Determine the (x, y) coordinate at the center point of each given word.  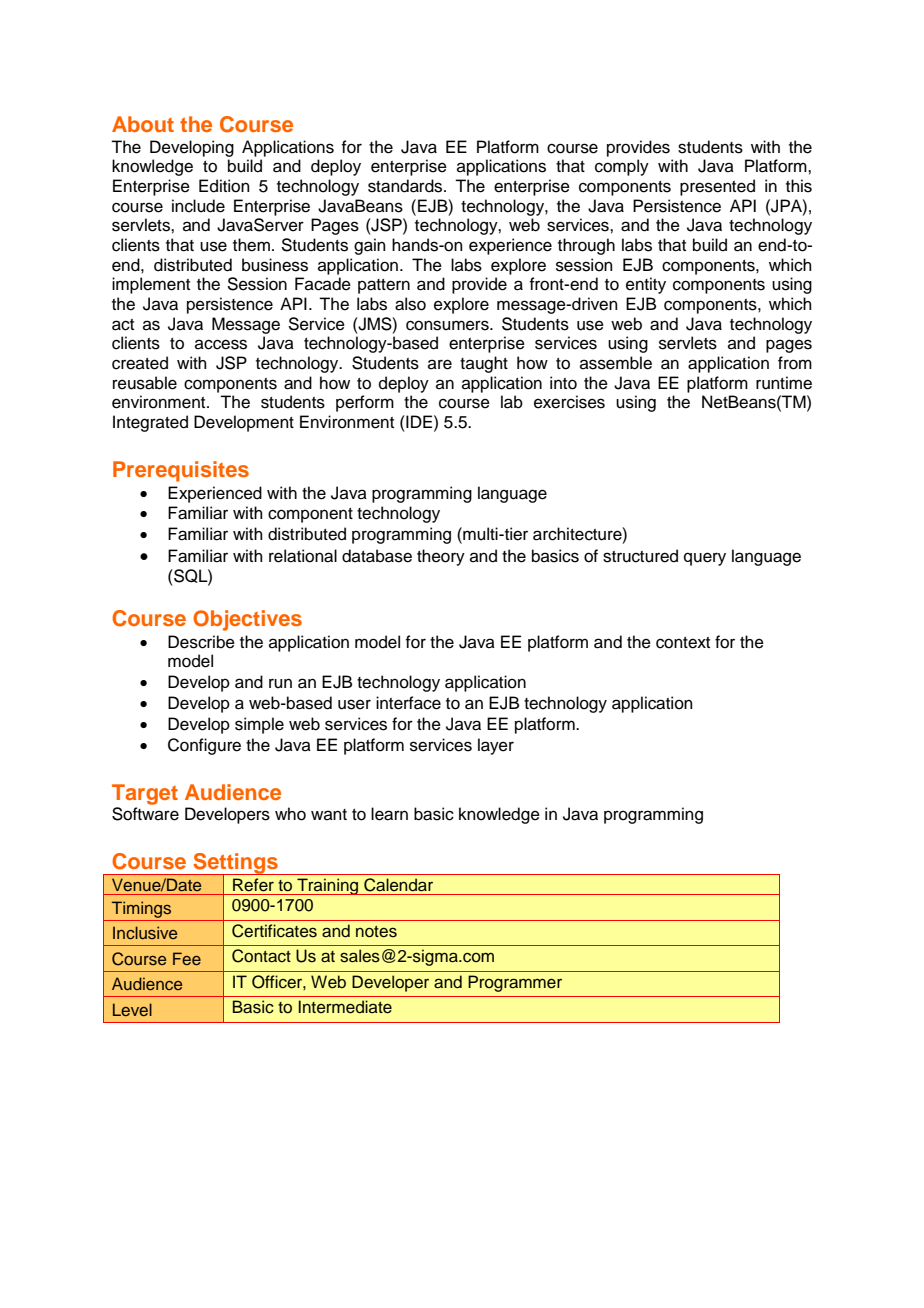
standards (406, 186)
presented (717, 187)
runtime (784, 383)
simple (259, 725)
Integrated (150, 423)
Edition (224, 186)
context (683, 643)
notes (376, 932)
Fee (187, 958)
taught (484, 364)
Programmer (515, 983)
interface (408, 703)
